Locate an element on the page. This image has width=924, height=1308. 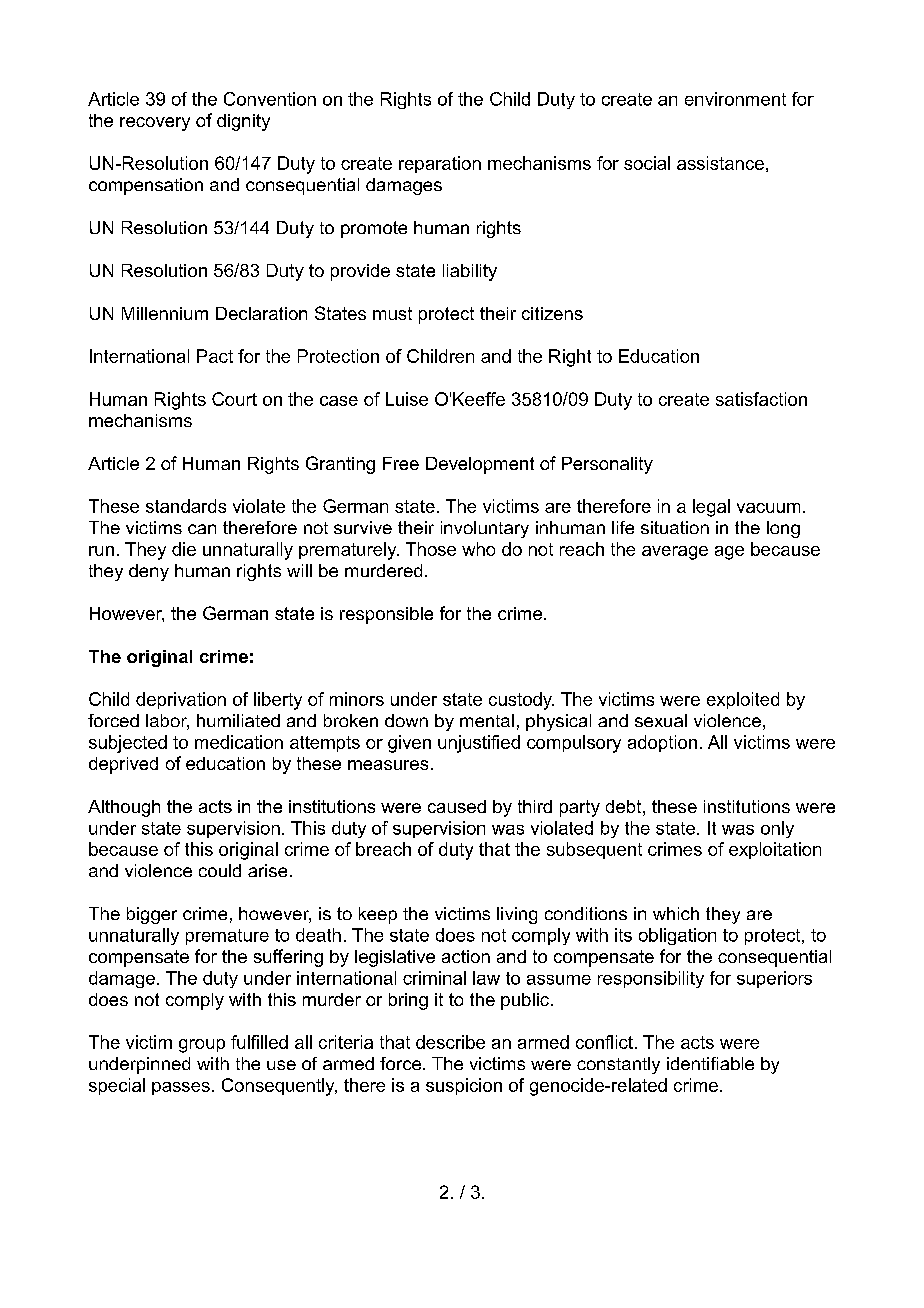
Those is located at coordinates (431, 549).
